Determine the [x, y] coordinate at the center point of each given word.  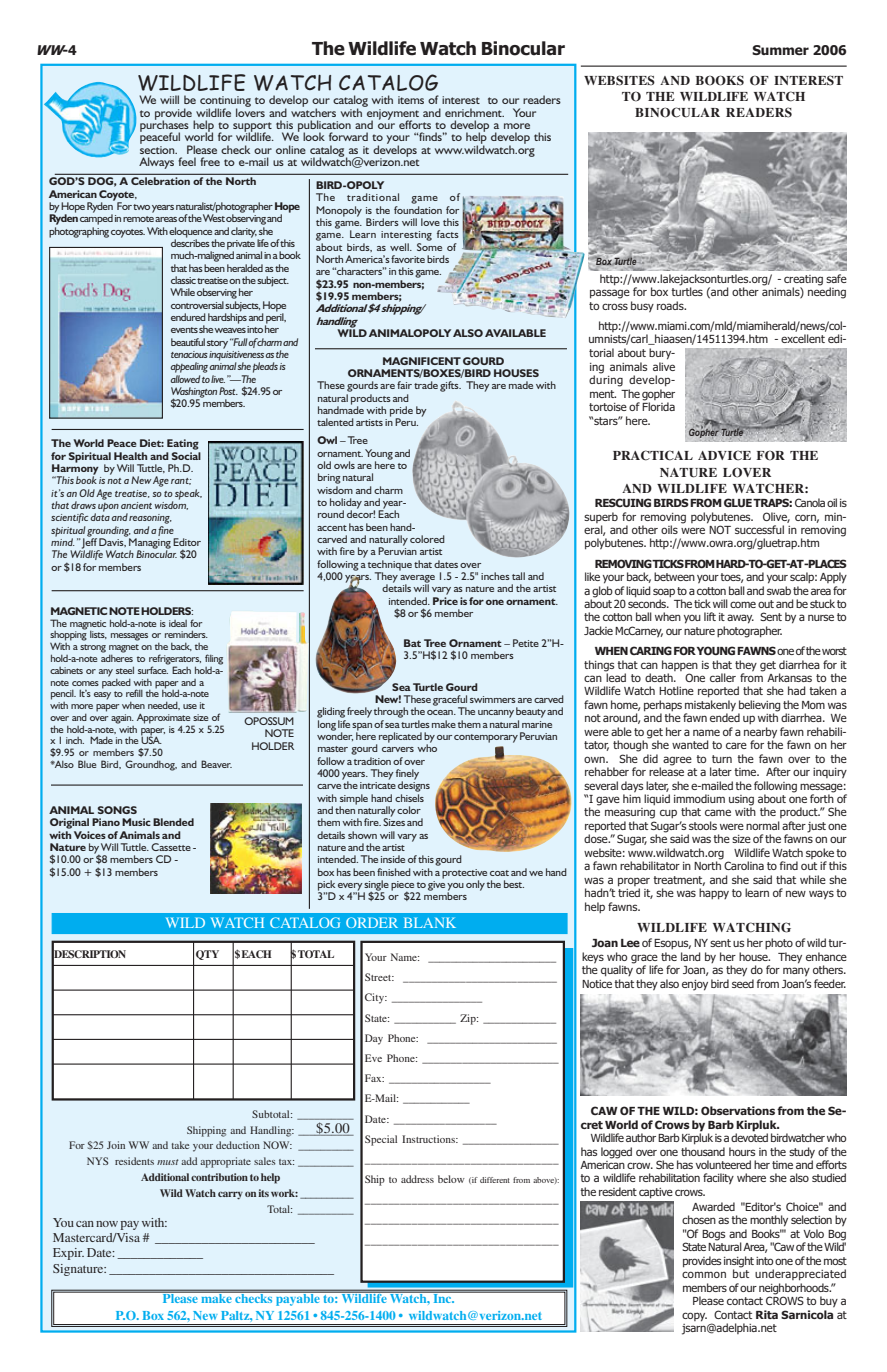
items [411, 100]
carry [230, 1195]
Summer [780, 50]
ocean [441, 712]
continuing [225, 103]
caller [723, 677]
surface [153, 669]
